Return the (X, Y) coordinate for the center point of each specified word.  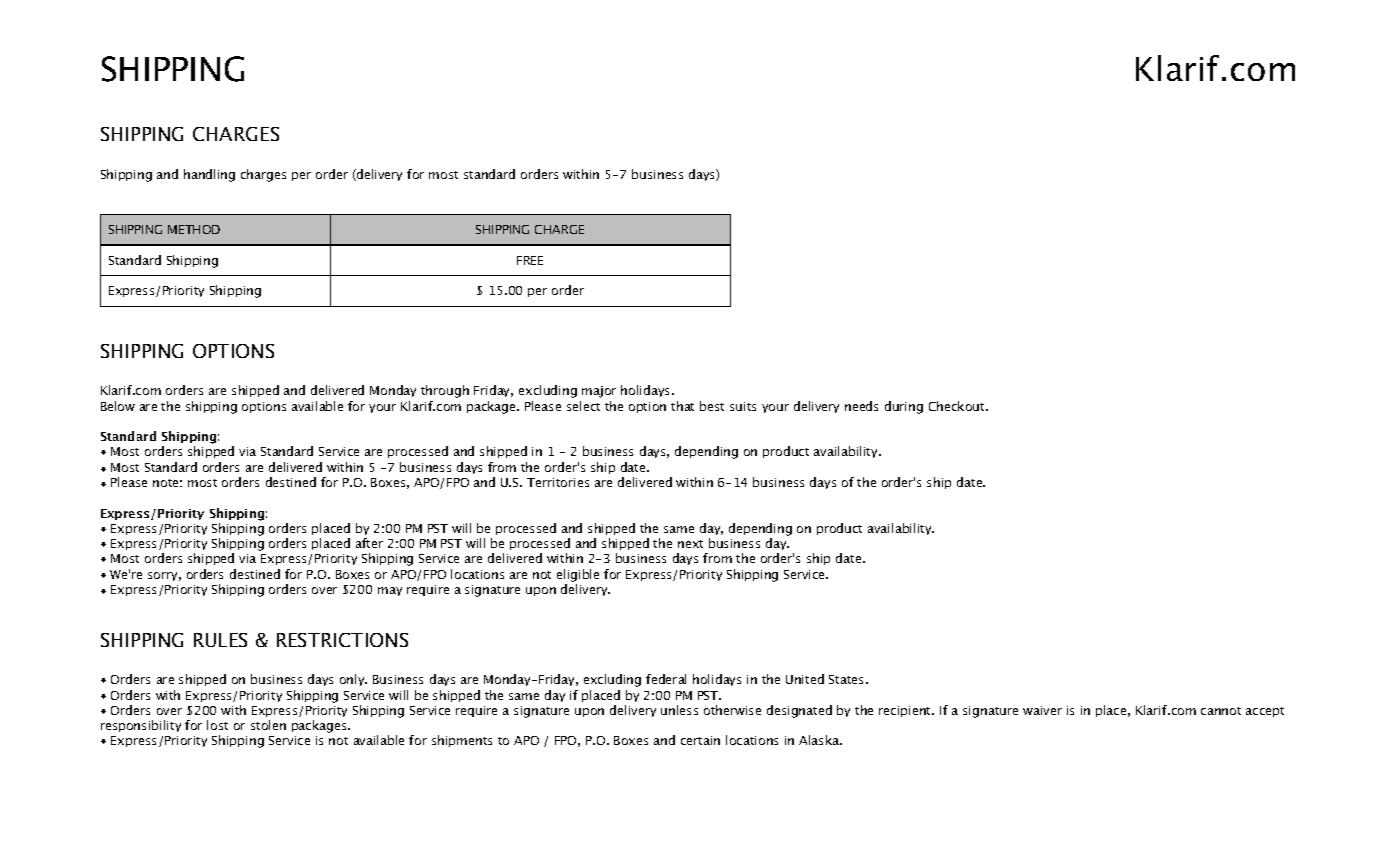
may (390, 591)
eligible (578, 575)
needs (861, 406)
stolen (268, 725)
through (445, 391)
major (599, 392)
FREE (530, 260)
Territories (558, 482)
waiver (1042, 710)
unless (679, 710)
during (904, 407)
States (848, 679)
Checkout (958, 406)
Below (118, 406)
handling (209, 175)
